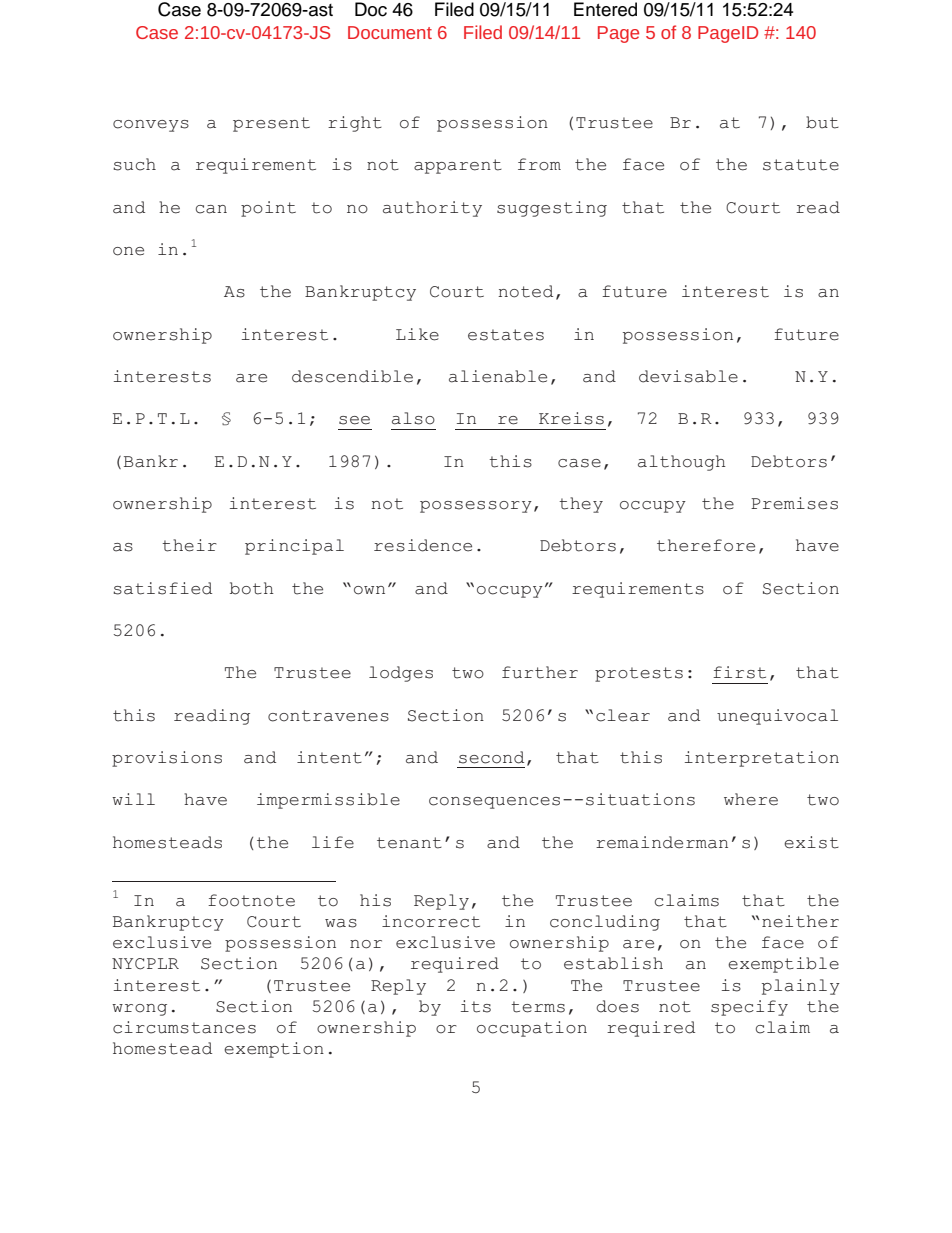 The image size is (952, 1233). Describe the element at coordinates (184, 1027) in the screenshot. I see `circumstances` at that location.
